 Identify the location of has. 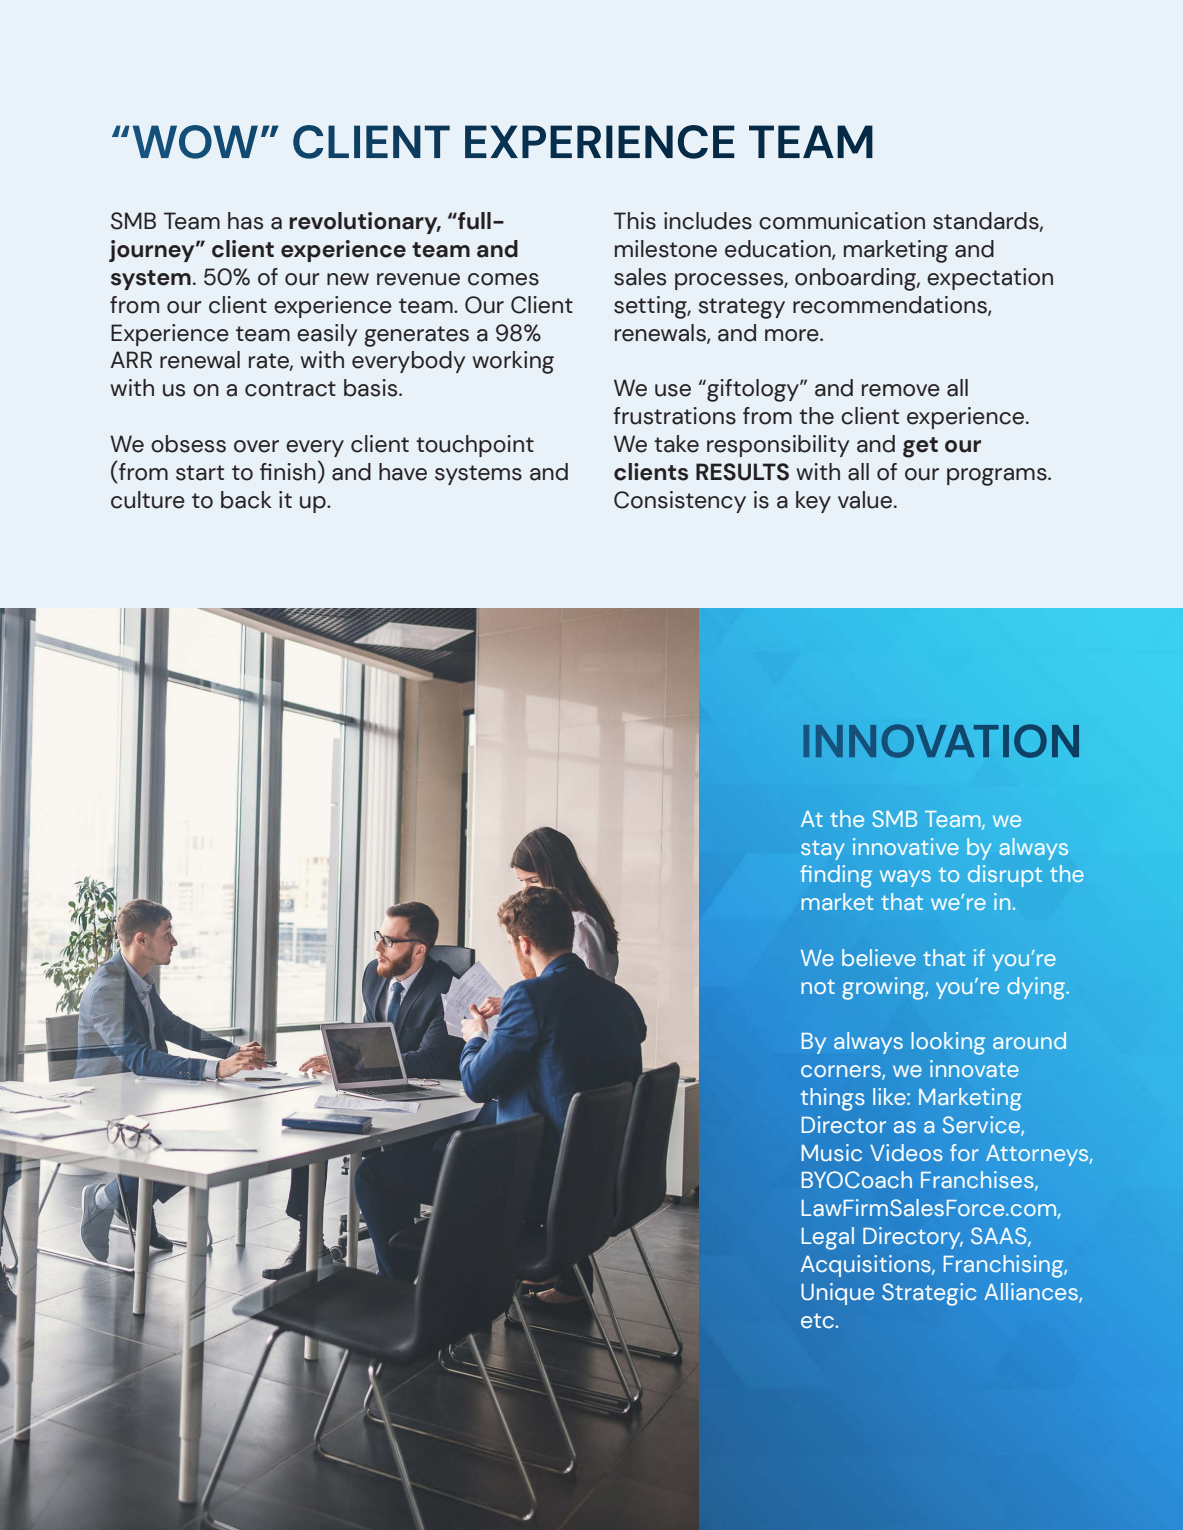
(245, 221).
